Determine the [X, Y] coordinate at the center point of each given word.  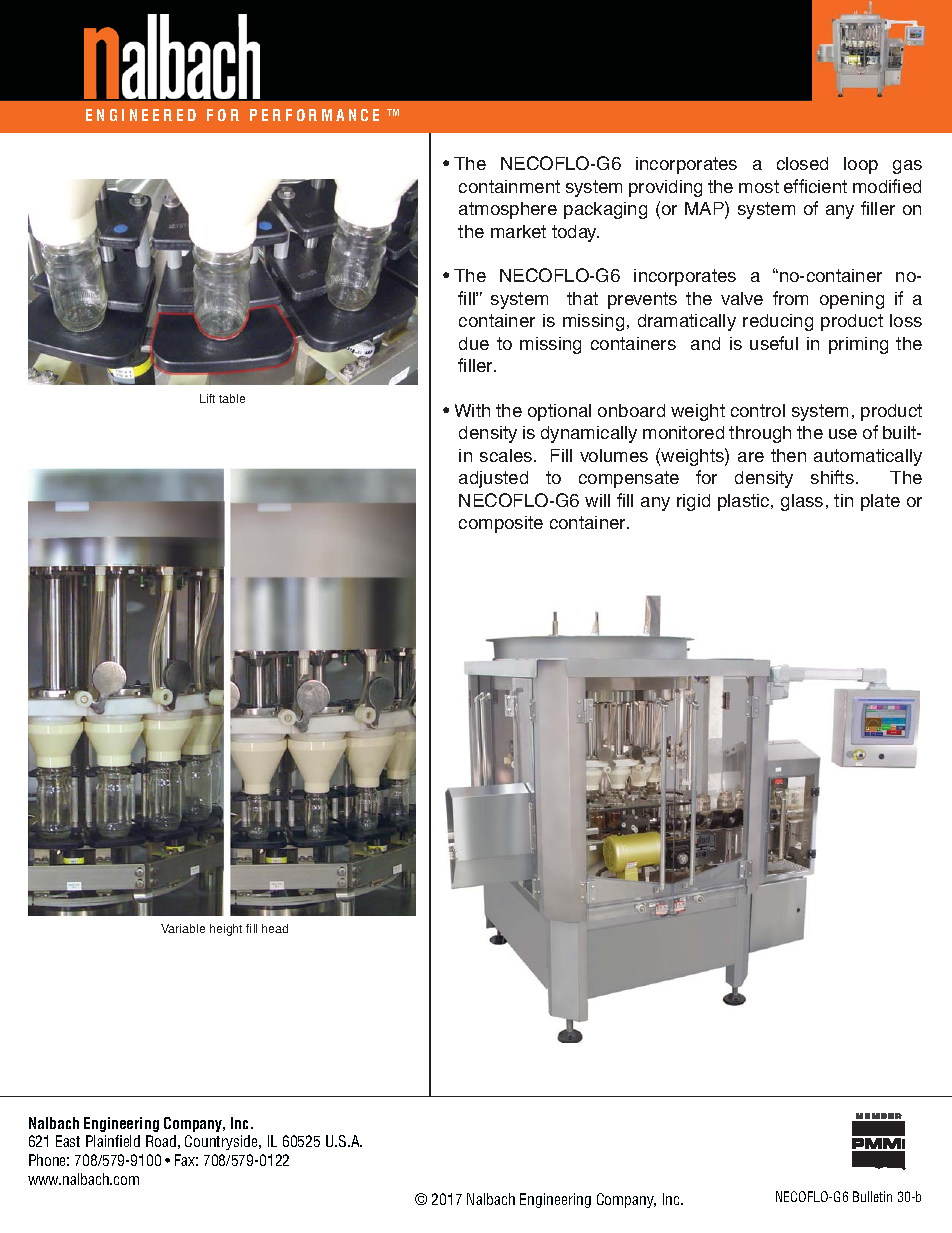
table [232, 398]
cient [828, 186]
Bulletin [872, 1196]
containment [509, 186]
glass [802, 502]
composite [501, 524]
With [472, 410]
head [275, 928]
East [68, 1141]
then [788, 455]
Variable [183, 928]
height [226, 930]
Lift [207, 398]
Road [161, 1141]
